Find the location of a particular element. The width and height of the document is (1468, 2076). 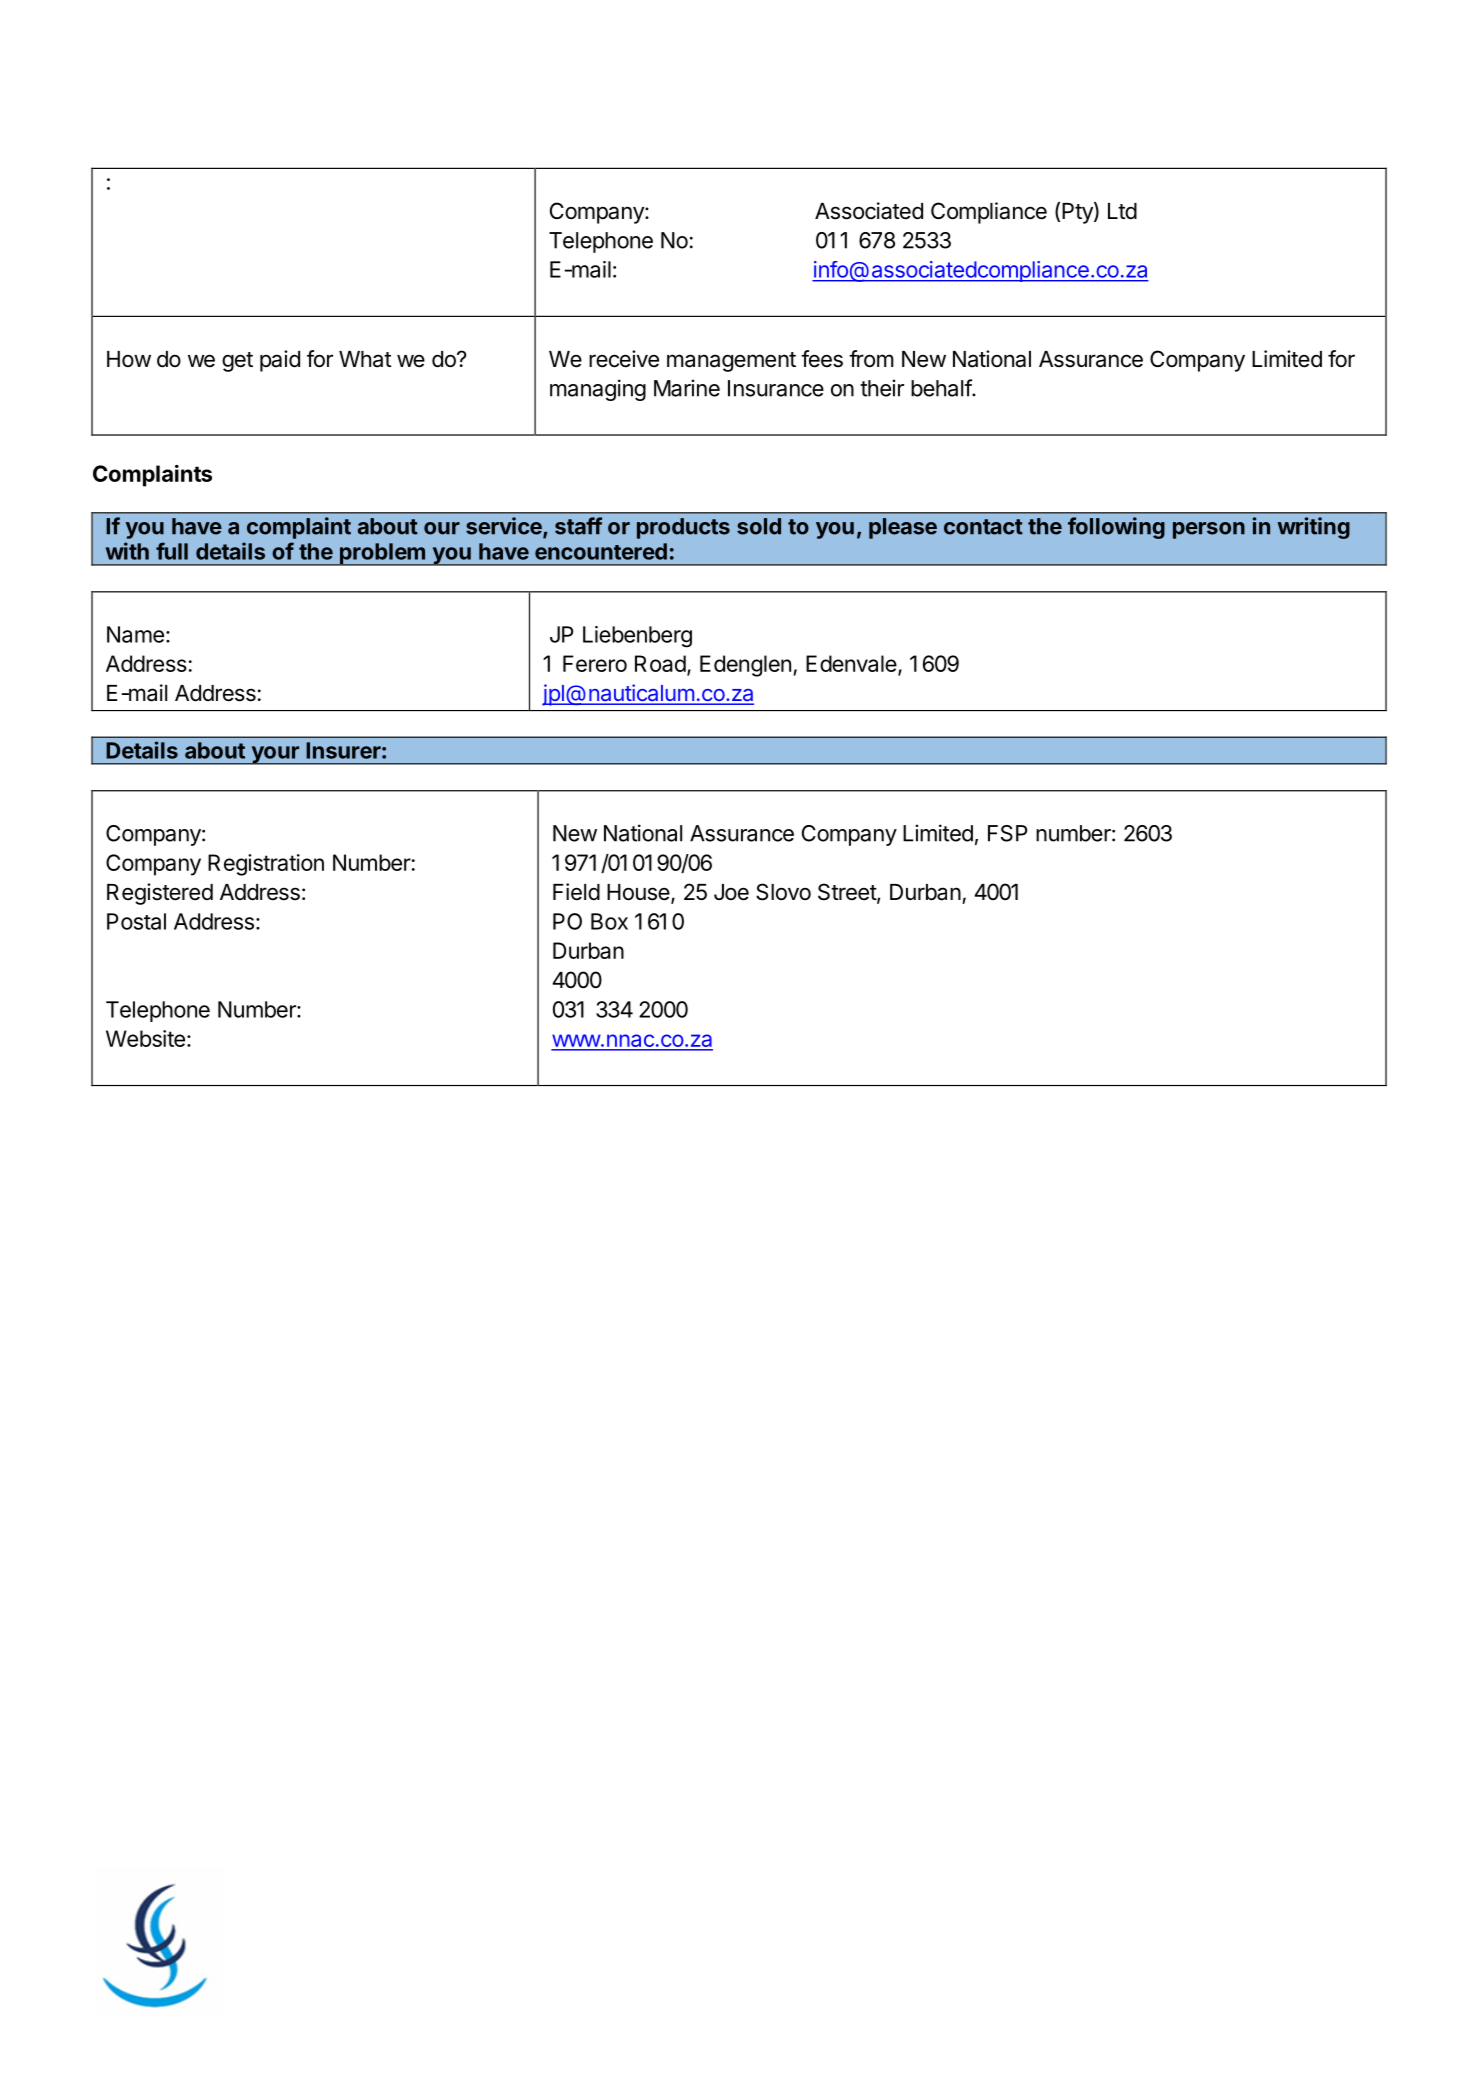

person is located at coordinates (1209, 530).
